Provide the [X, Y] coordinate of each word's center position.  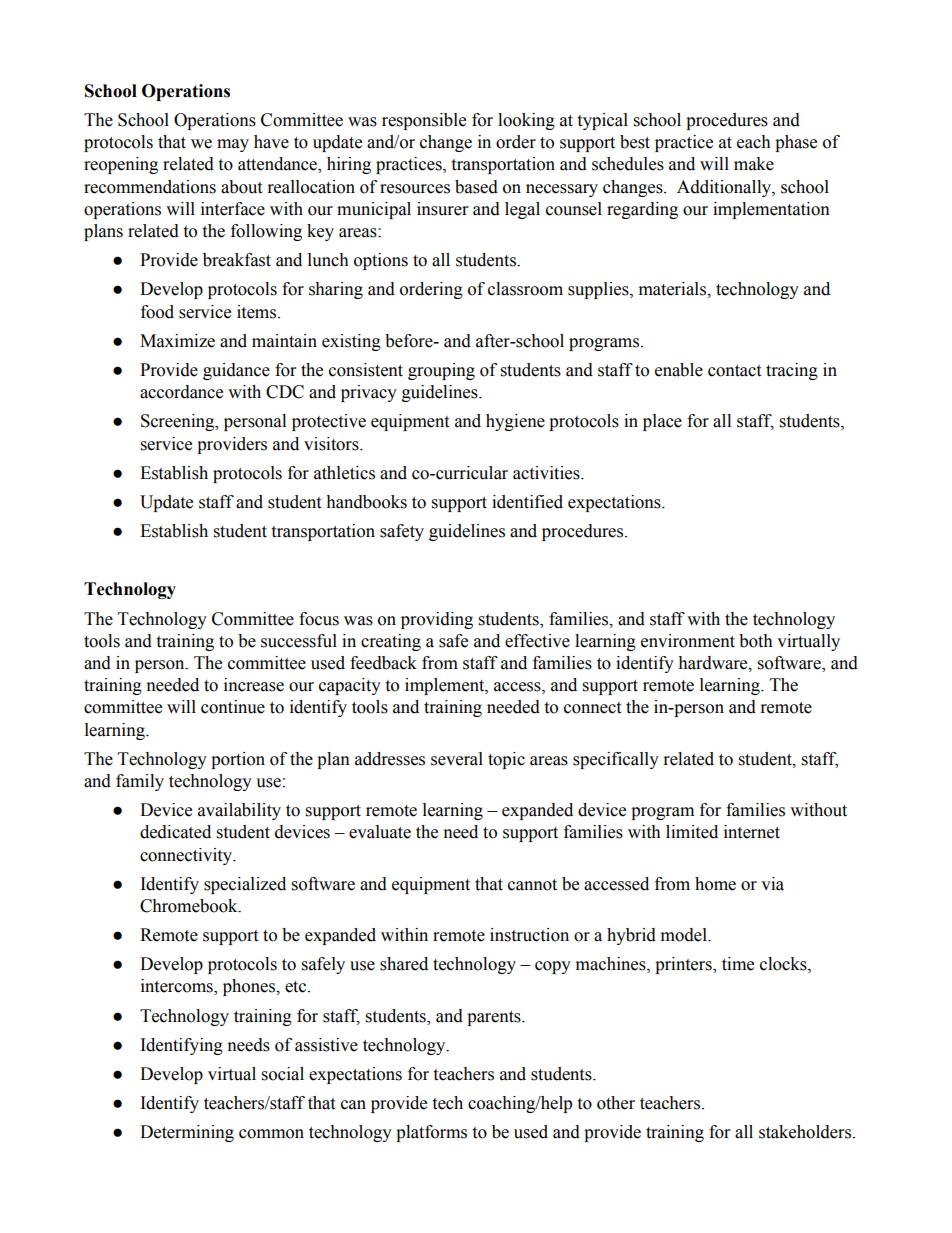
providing [437, 620]
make [754, 164]
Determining [187, 1133]
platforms [431, 1133]
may [233, 145]
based [476, 187]
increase [254, 685]
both [756, 641]
